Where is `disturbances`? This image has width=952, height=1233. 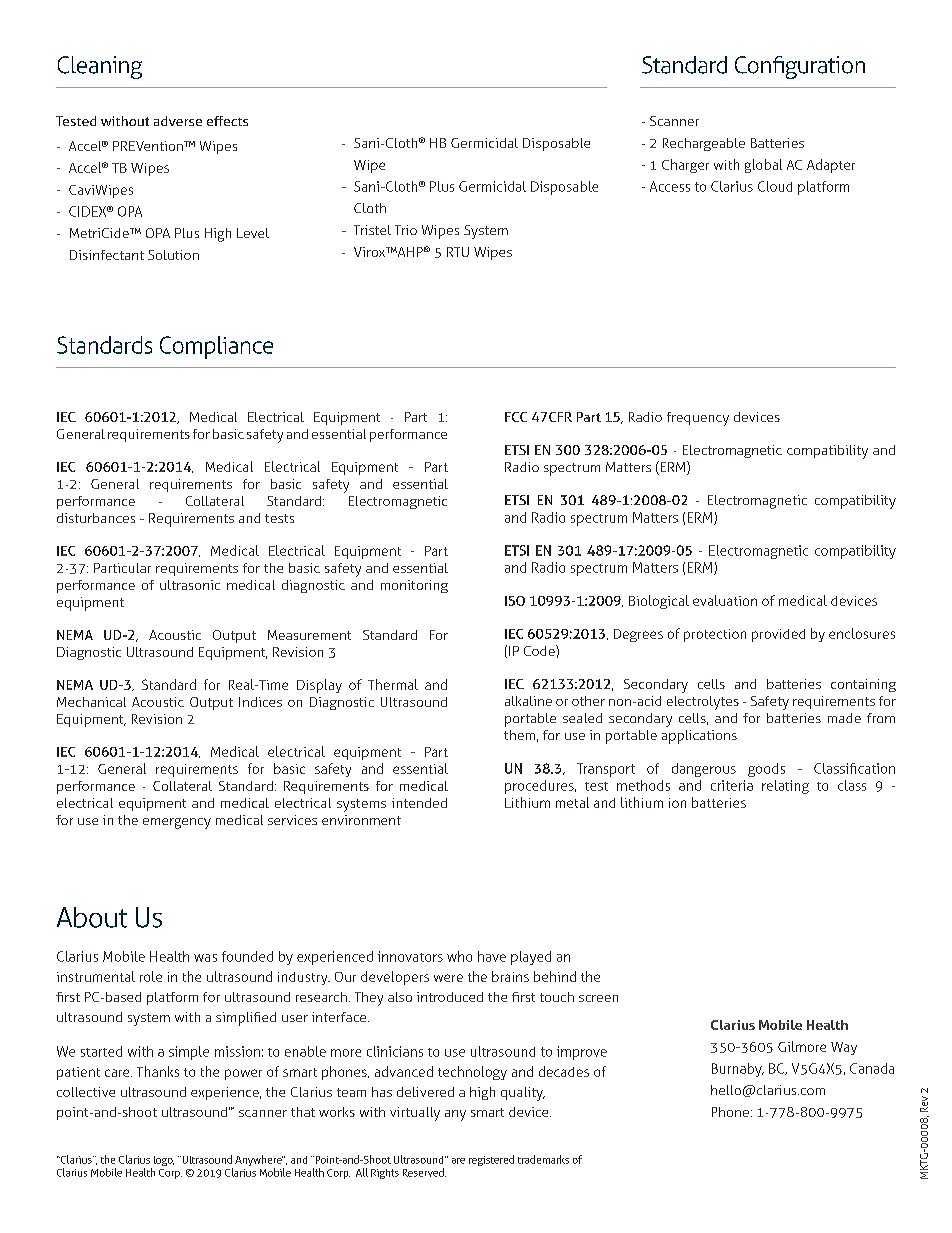 disturbances is located at coordinates (96, 518).
